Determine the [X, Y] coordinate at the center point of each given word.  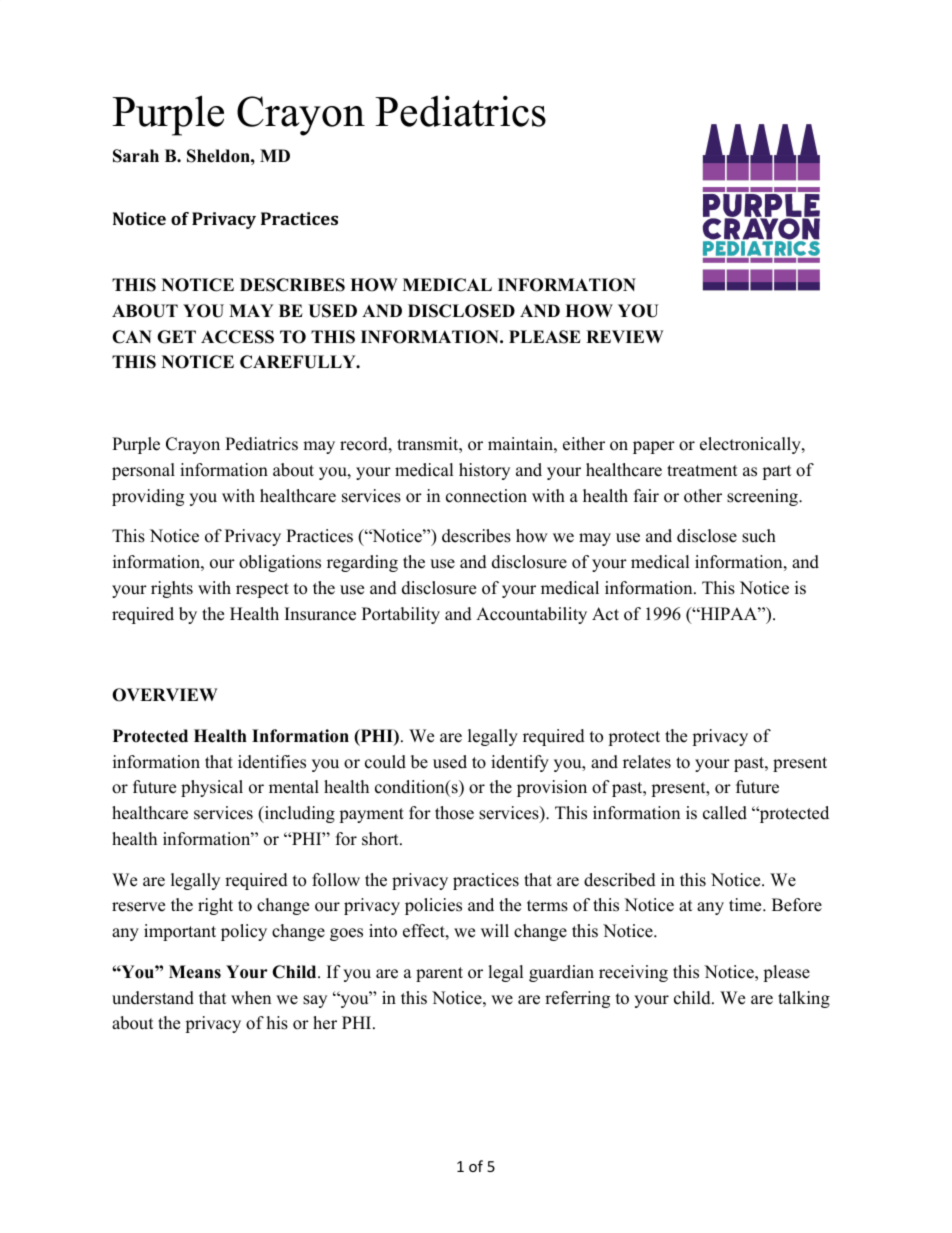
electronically [751, 445]
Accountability [531, 615]
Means [195, 972]
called [725, 813]
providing [148, 497]
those [454, 813]
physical [212, 788]
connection [486, 496]
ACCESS [237, 337]
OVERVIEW [164, 695]
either [584, 444]
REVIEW [624, 336]
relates [647, 762]
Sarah [136, 156]
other [703, 496]
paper [654, 447]
